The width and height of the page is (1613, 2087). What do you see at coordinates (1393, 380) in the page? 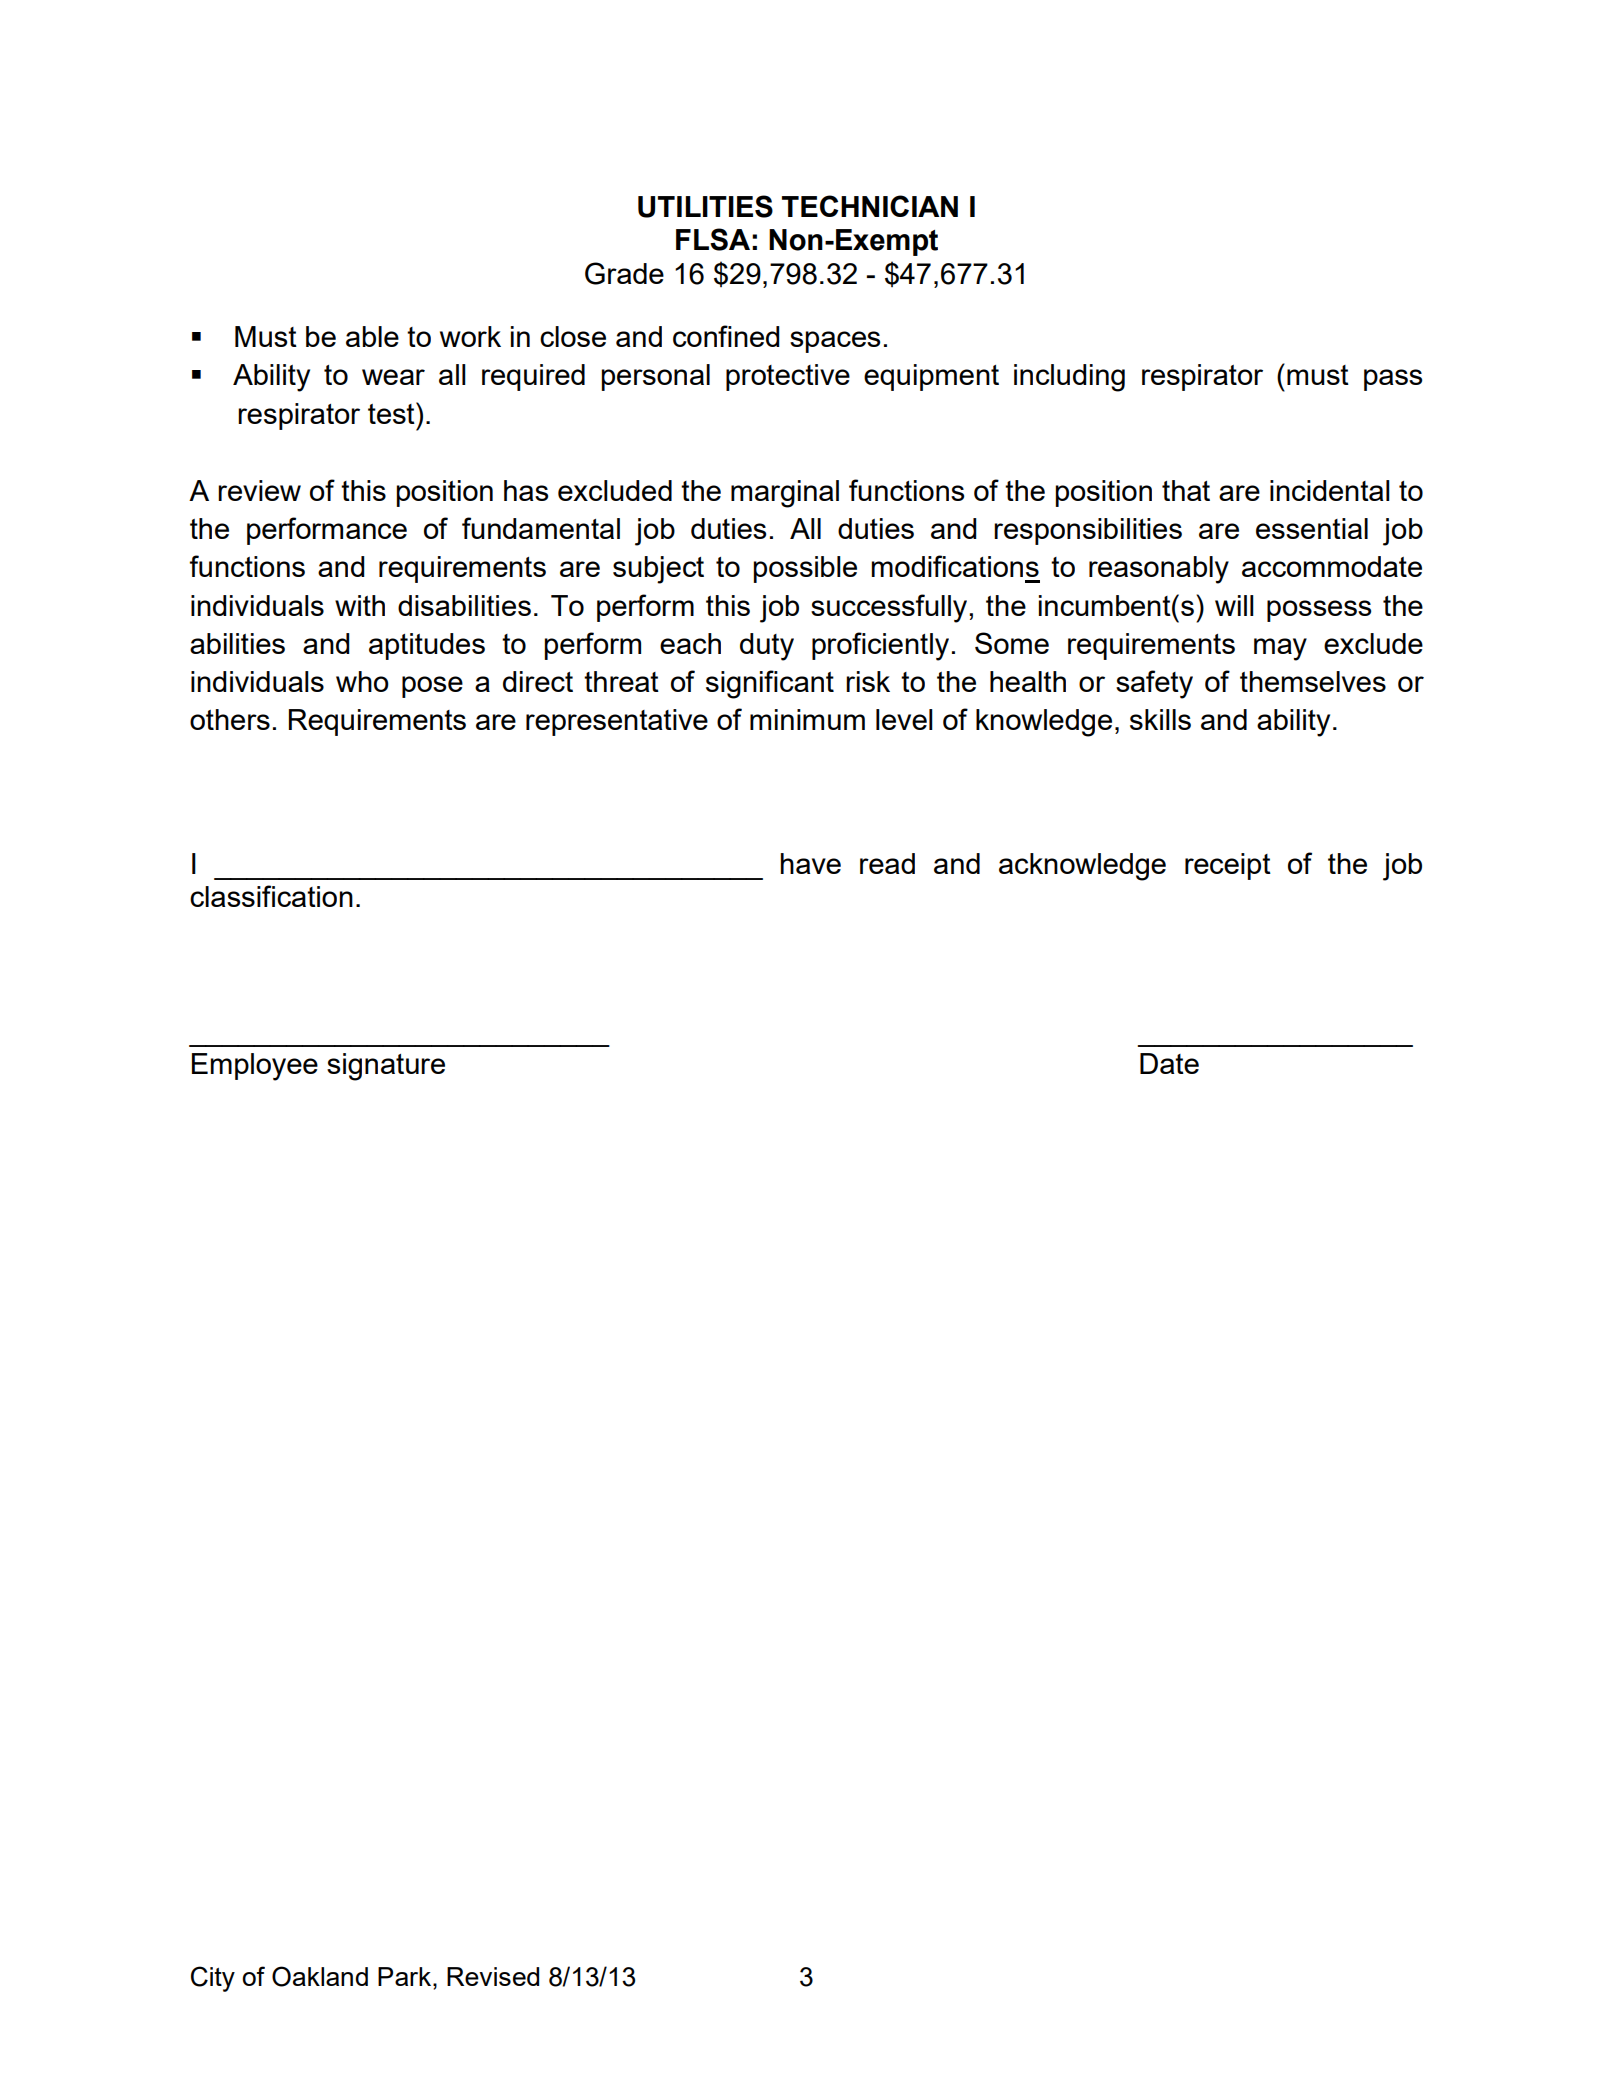
I see `pass` at bounding box center [1393, 380].
